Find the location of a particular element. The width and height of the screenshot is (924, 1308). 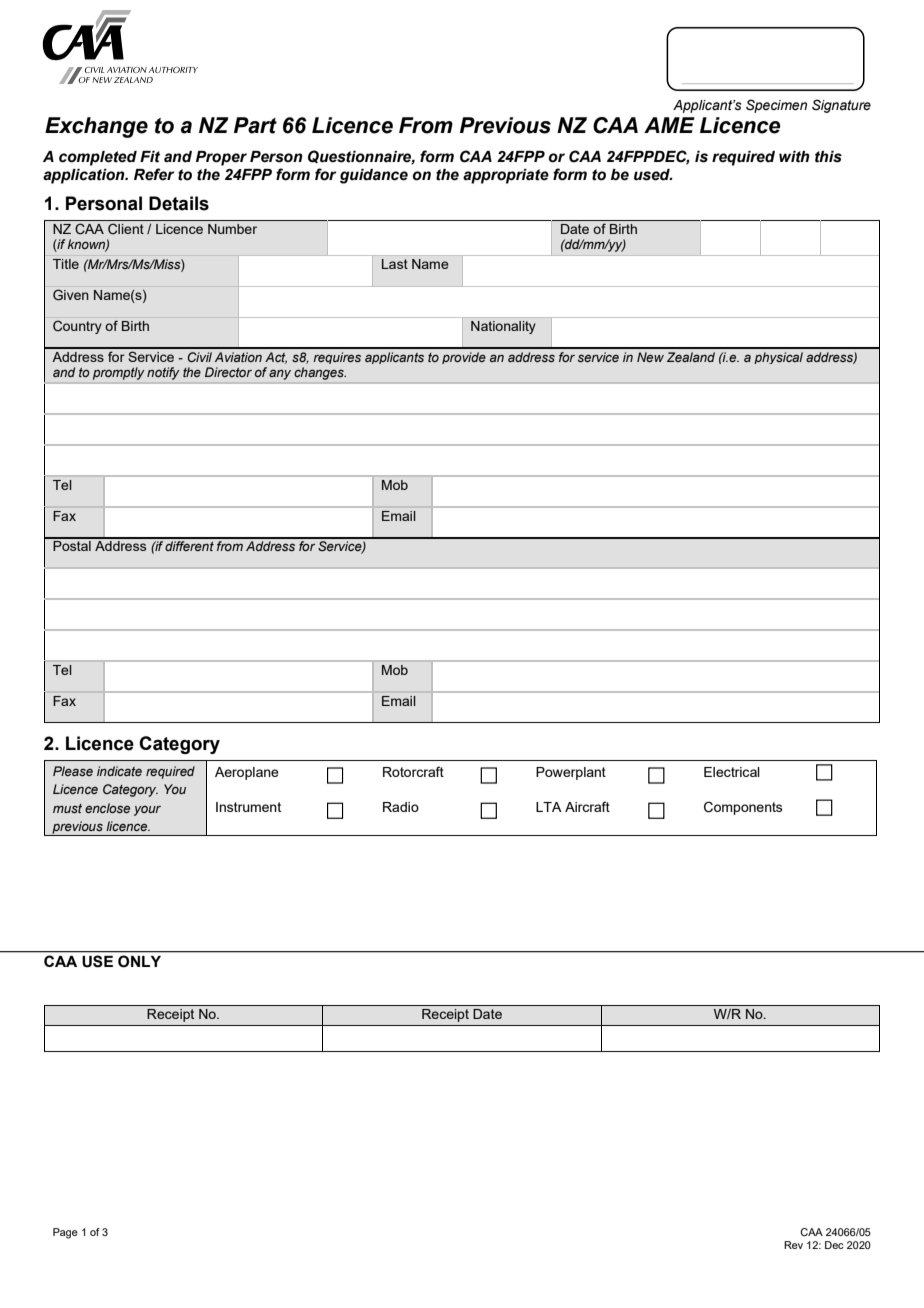

Rotorcraft is located at coordinates (413, 771).
